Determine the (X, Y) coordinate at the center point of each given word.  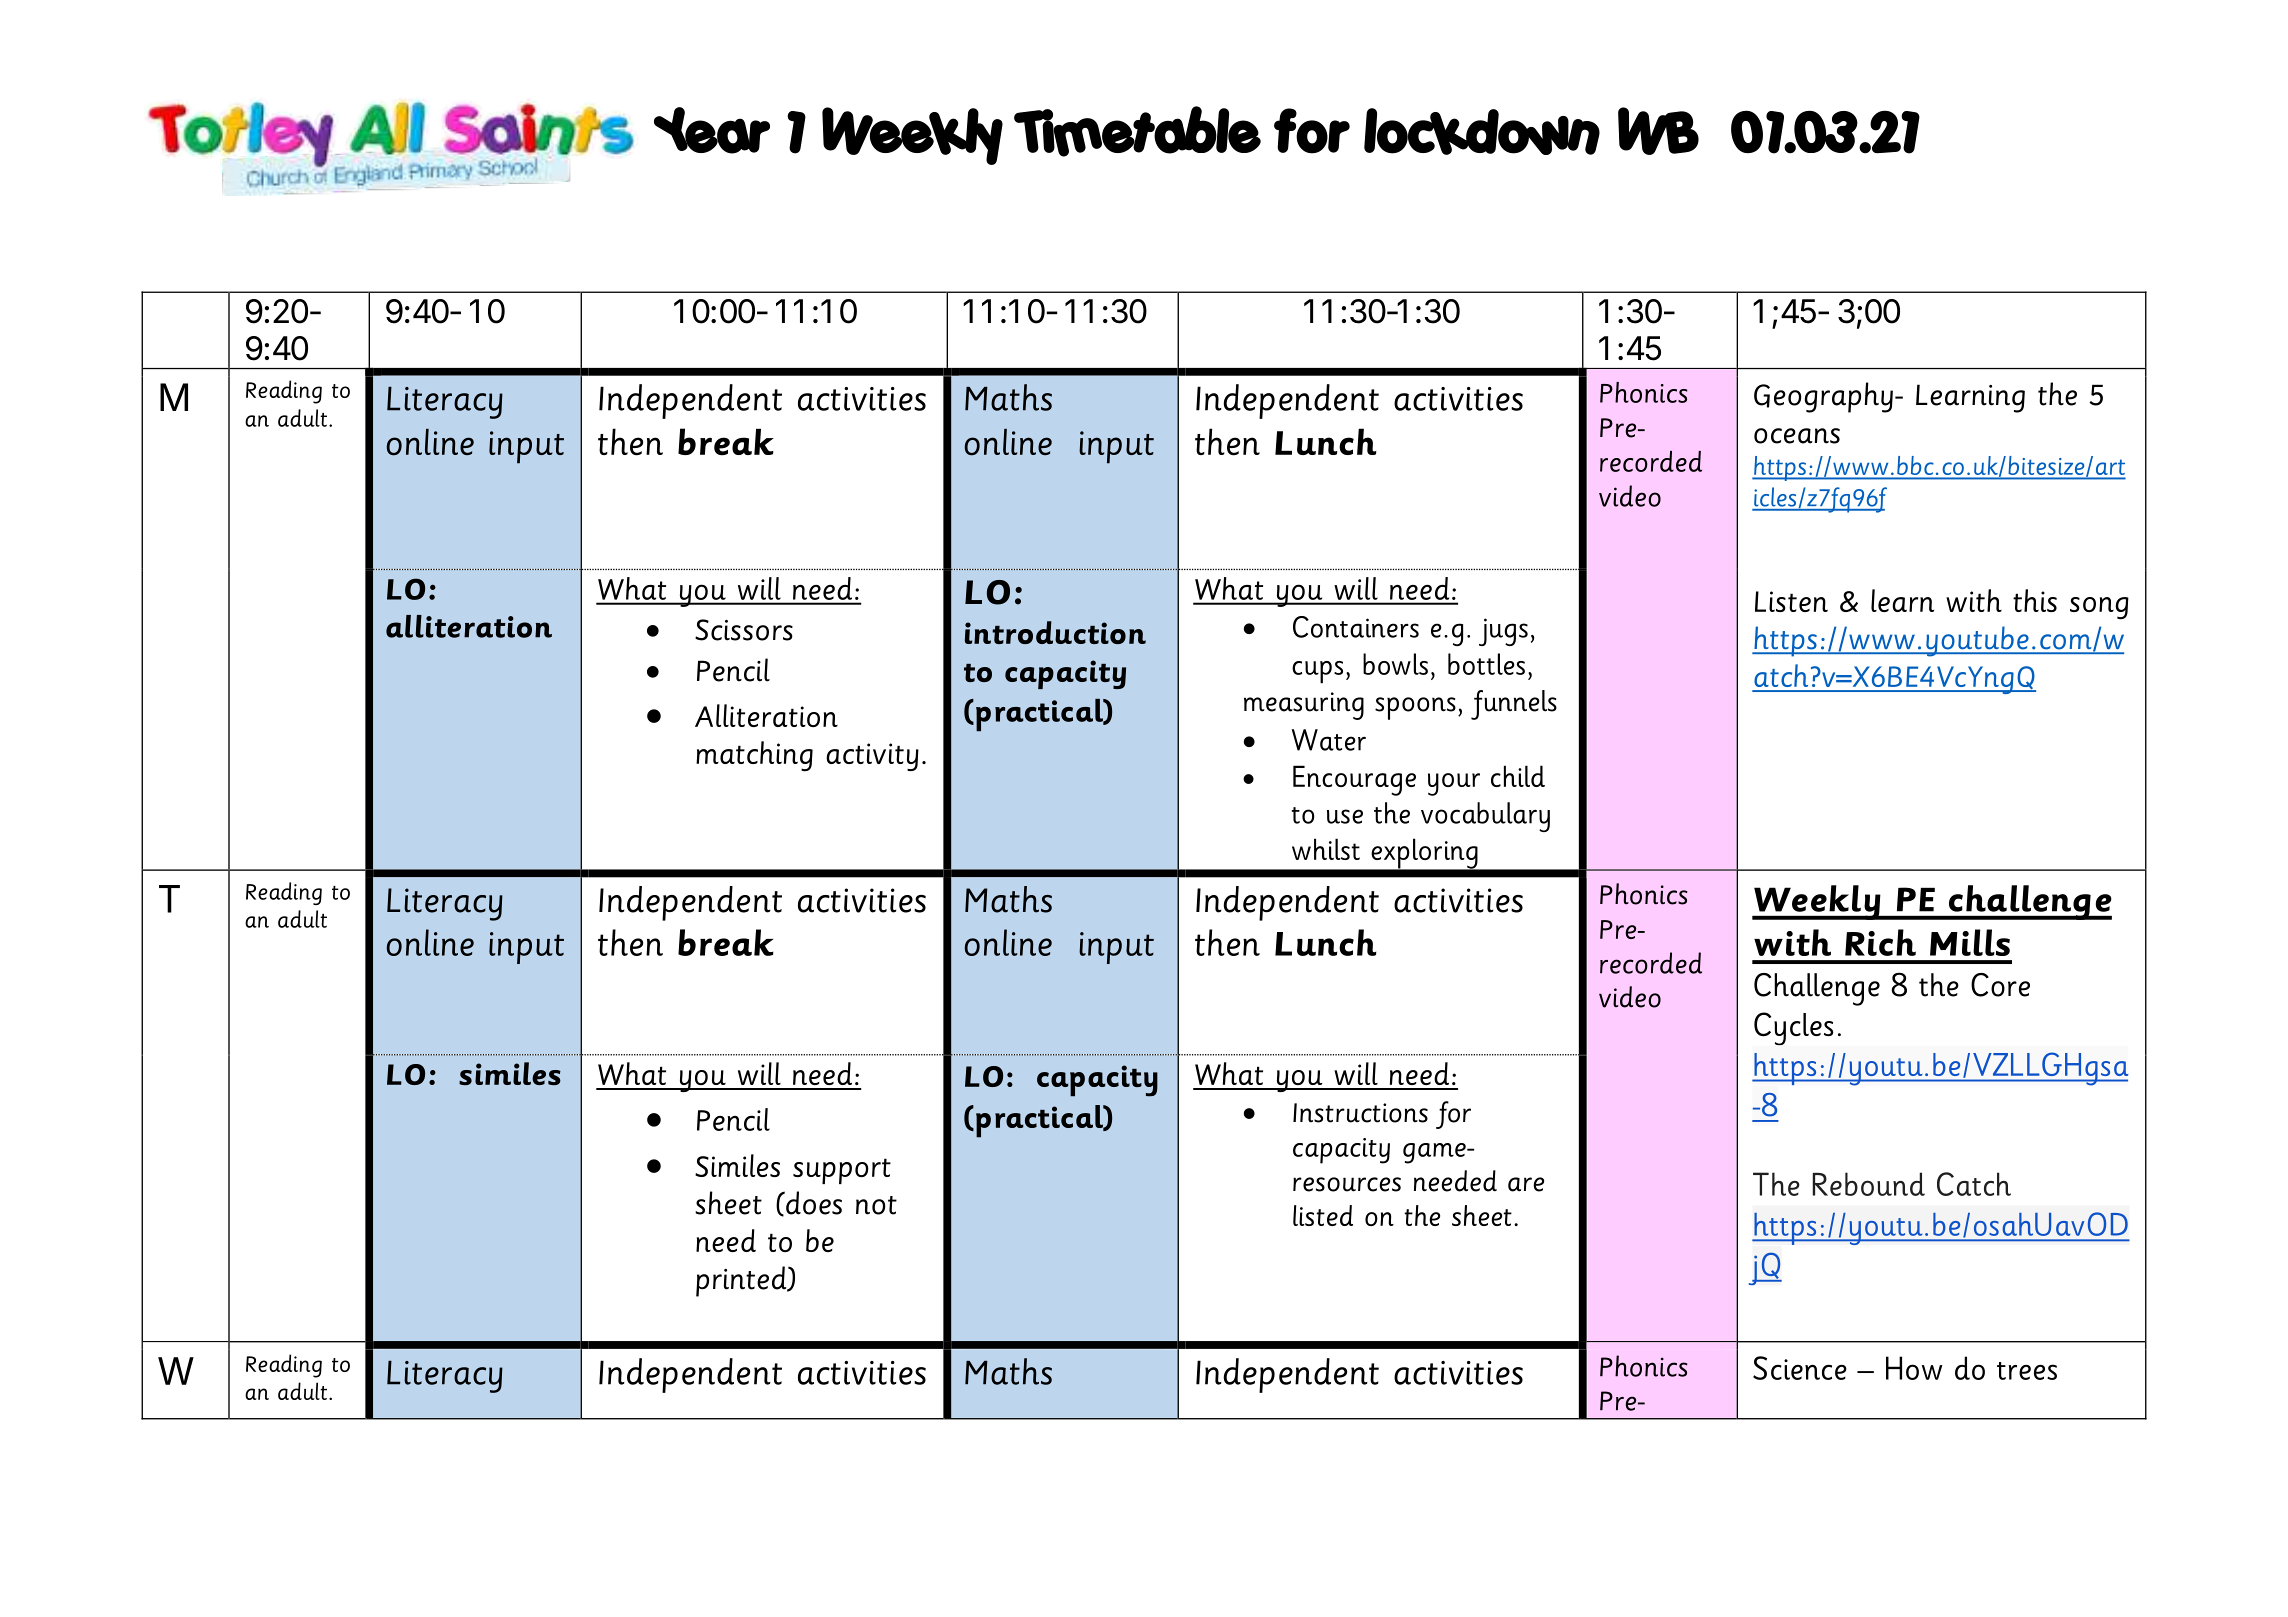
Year (712, 130)
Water (1329, 740)
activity (872, 757)
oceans (1797, 436)
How (1914, 1368)
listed (1323, 1215)
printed (742, 1281)
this (2035, 600)
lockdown (1482, 131)
